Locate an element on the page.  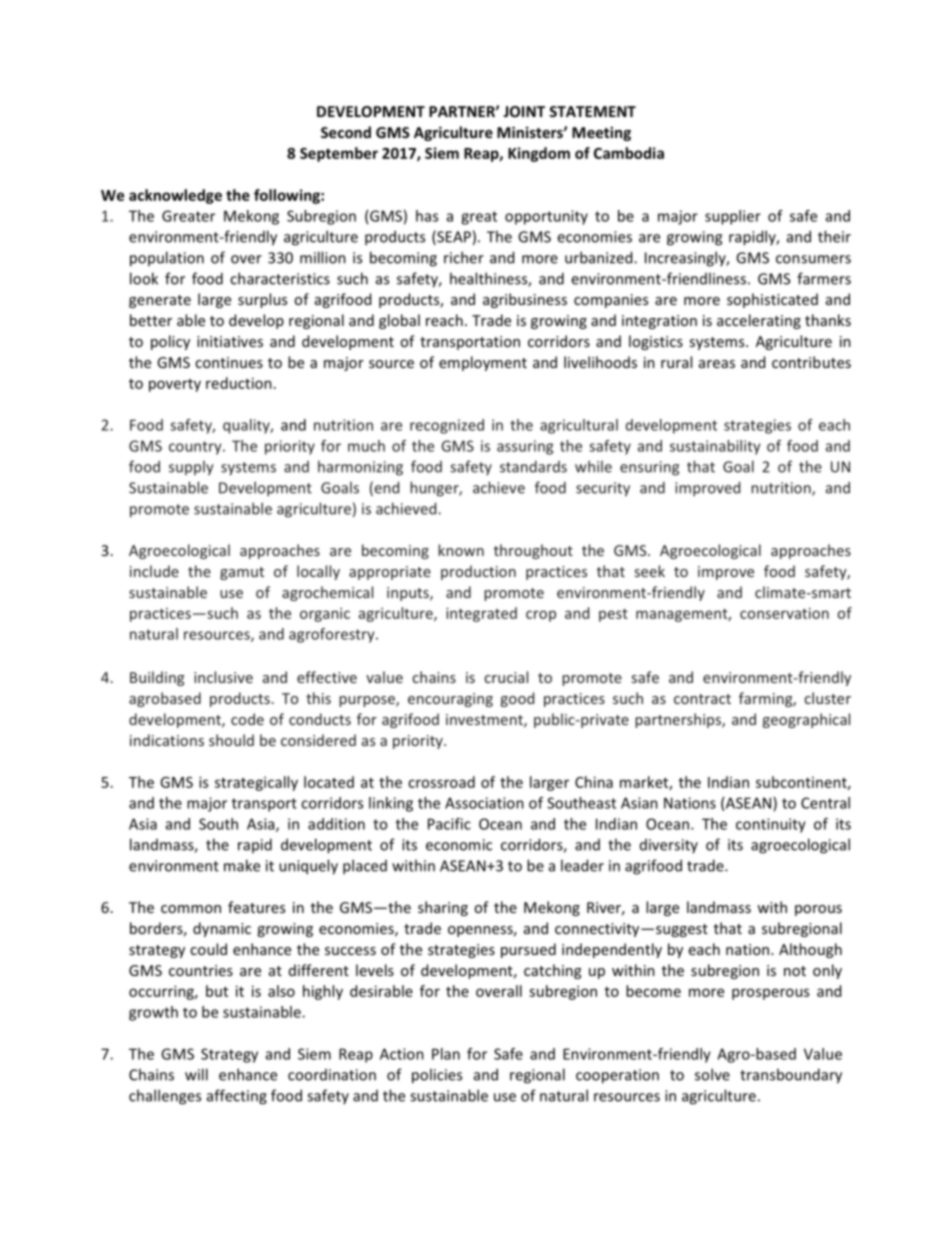
sustainability is located at coordinates (715, 447).
